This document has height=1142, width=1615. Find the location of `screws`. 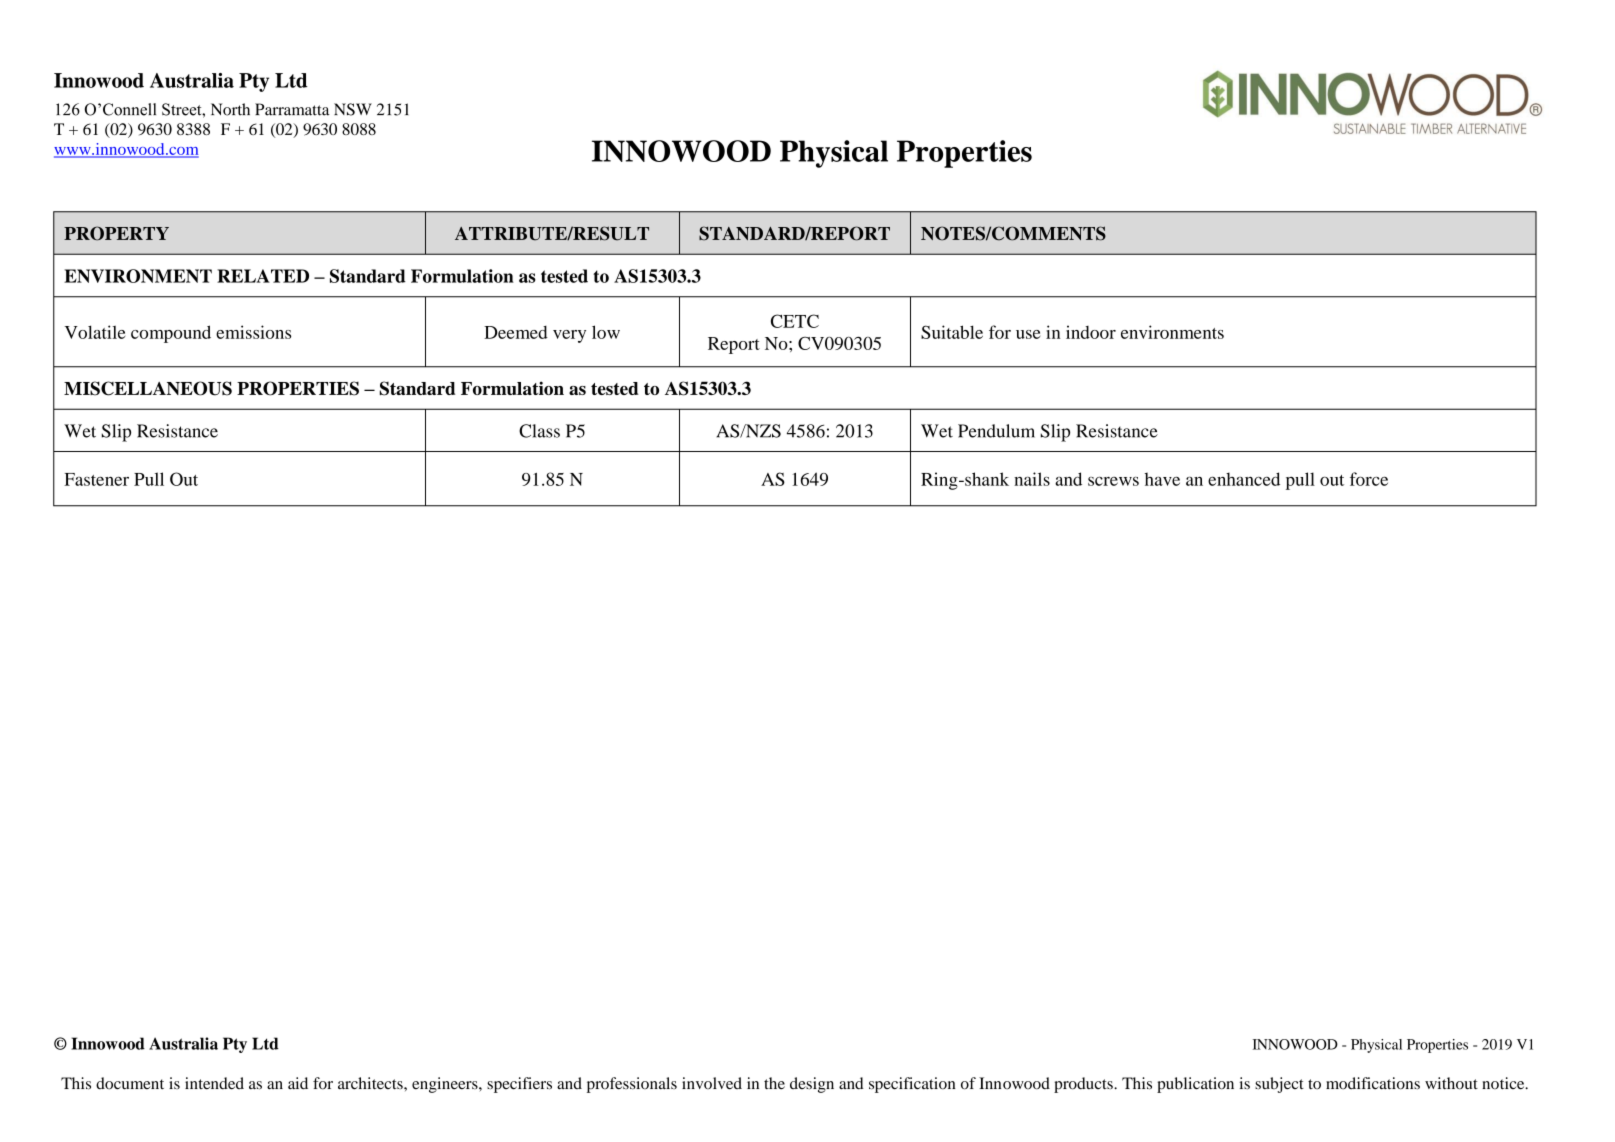

screws is located at coordinates (1113, 481).
